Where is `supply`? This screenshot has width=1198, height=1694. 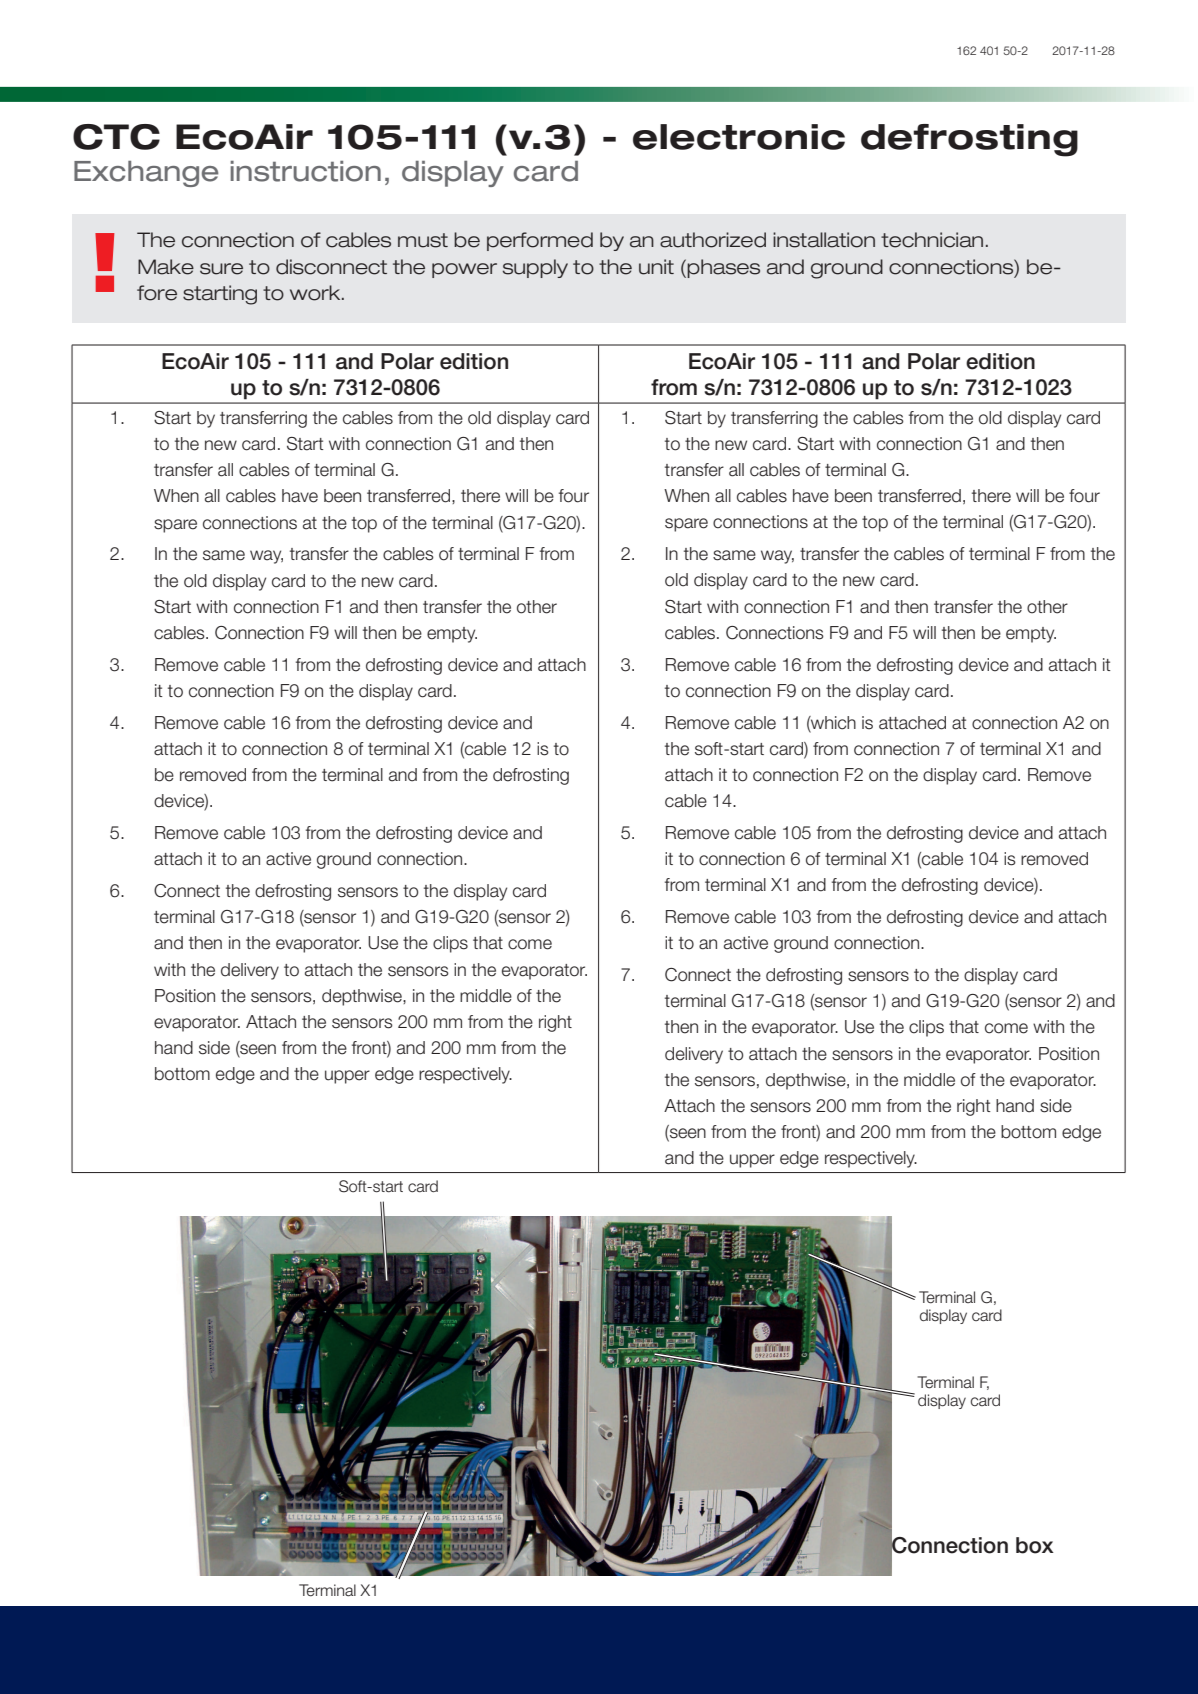
supply is located at coordinates (535, 268).
